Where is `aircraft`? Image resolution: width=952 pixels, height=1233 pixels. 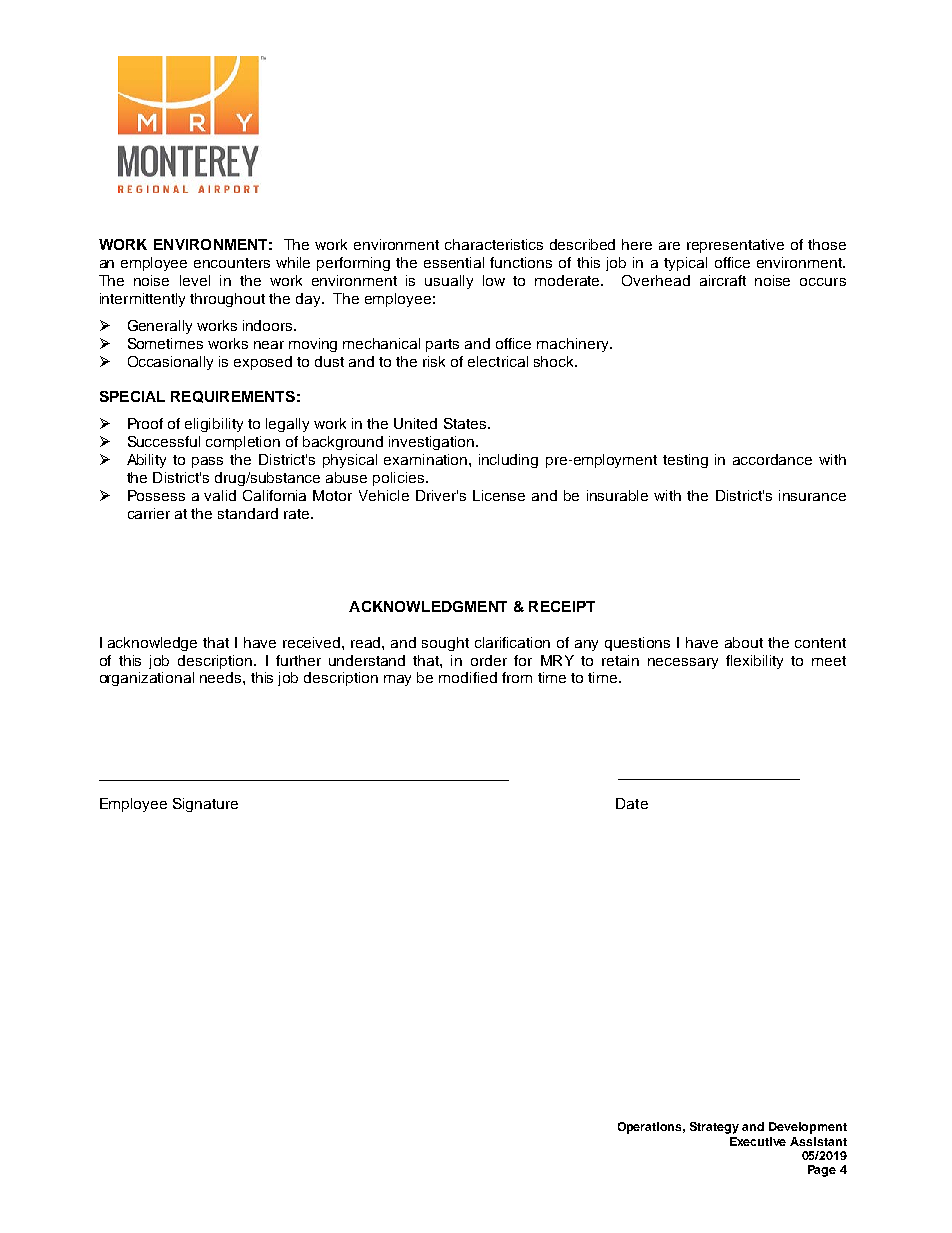
aircraft is located at coordinates (723, 280).
